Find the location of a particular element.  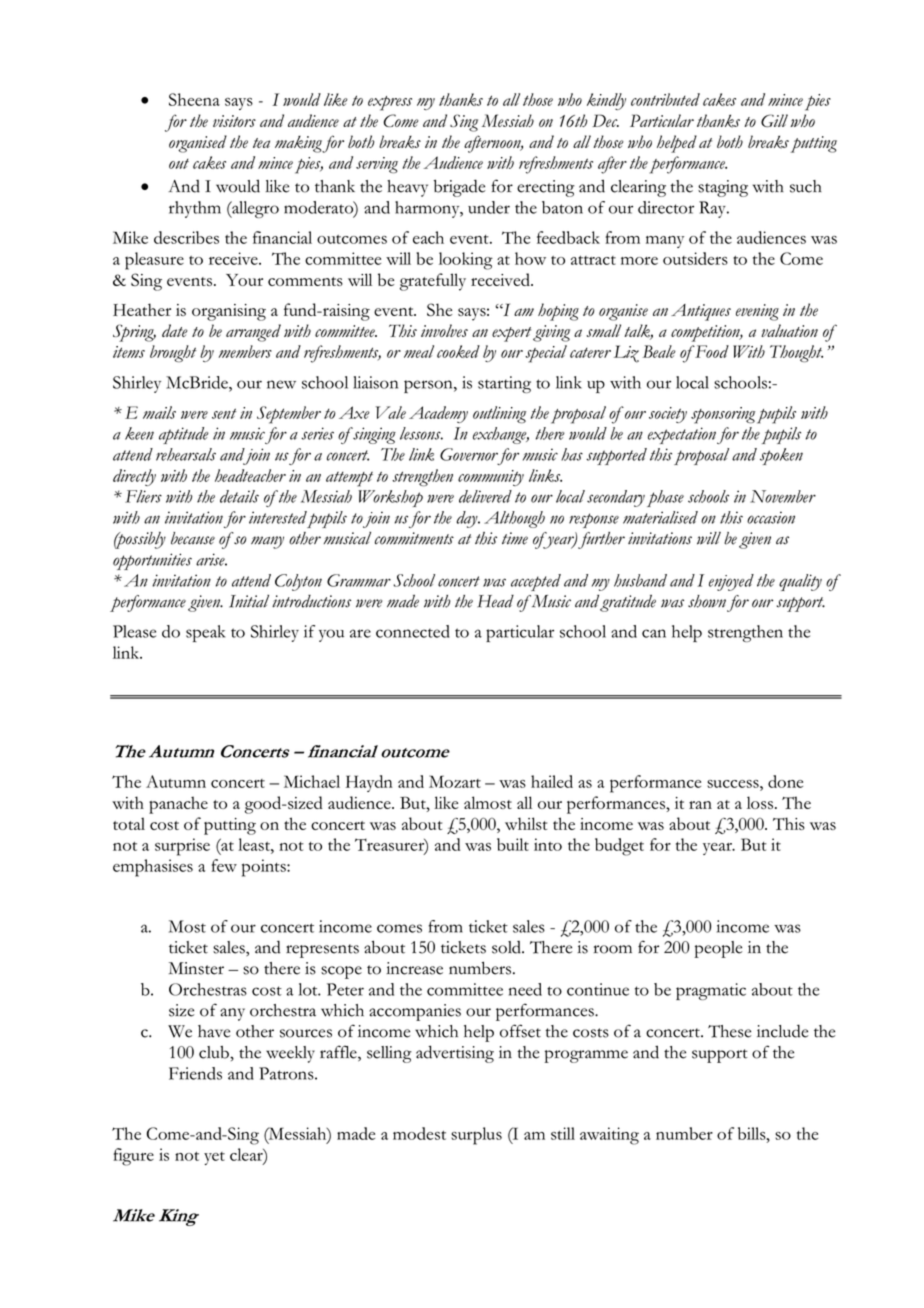

few is located at coordinates (224, 865).
